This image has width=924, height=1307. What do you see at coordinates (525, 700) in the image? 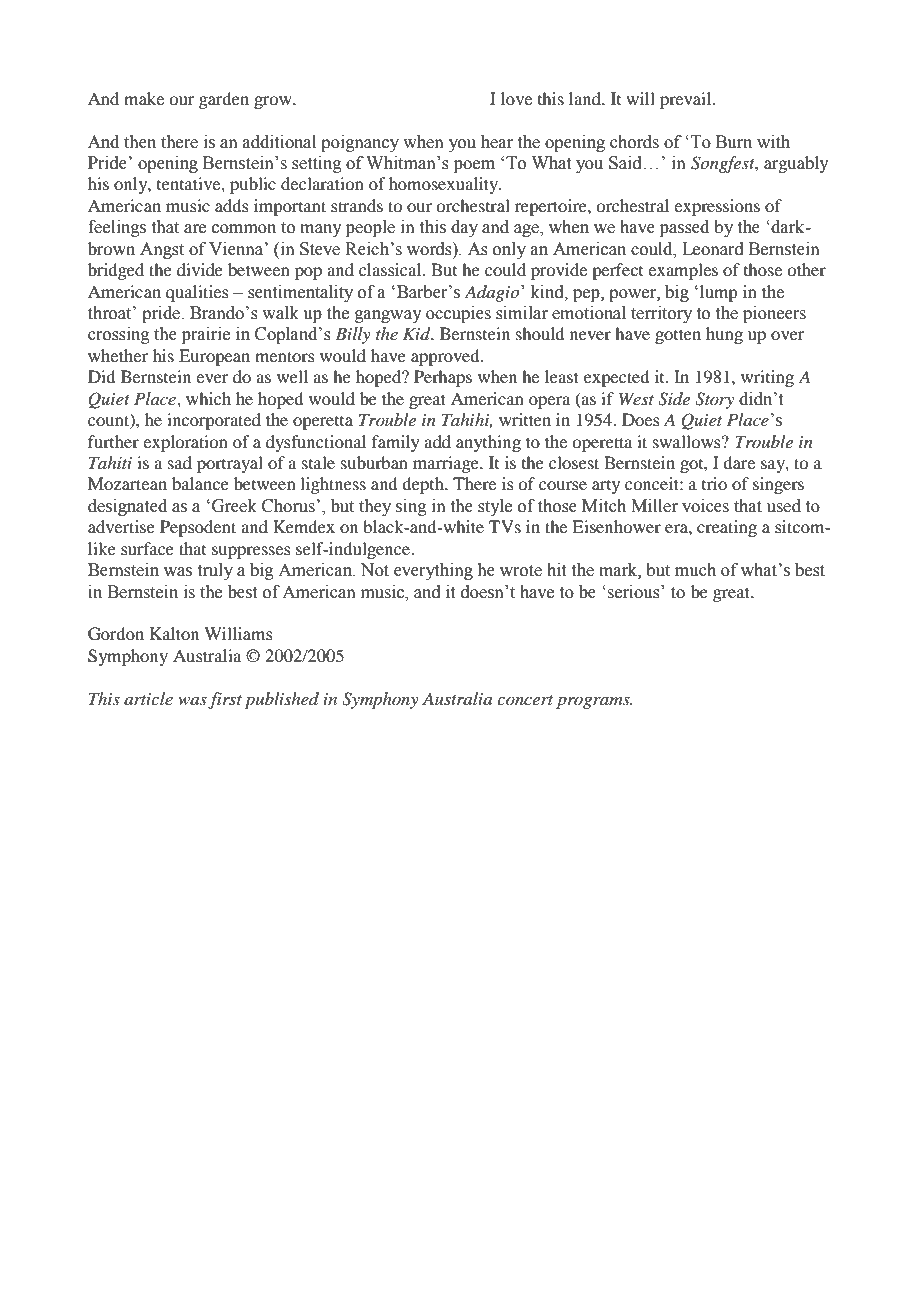
I see `concert` at bounding box center [525, 700].
